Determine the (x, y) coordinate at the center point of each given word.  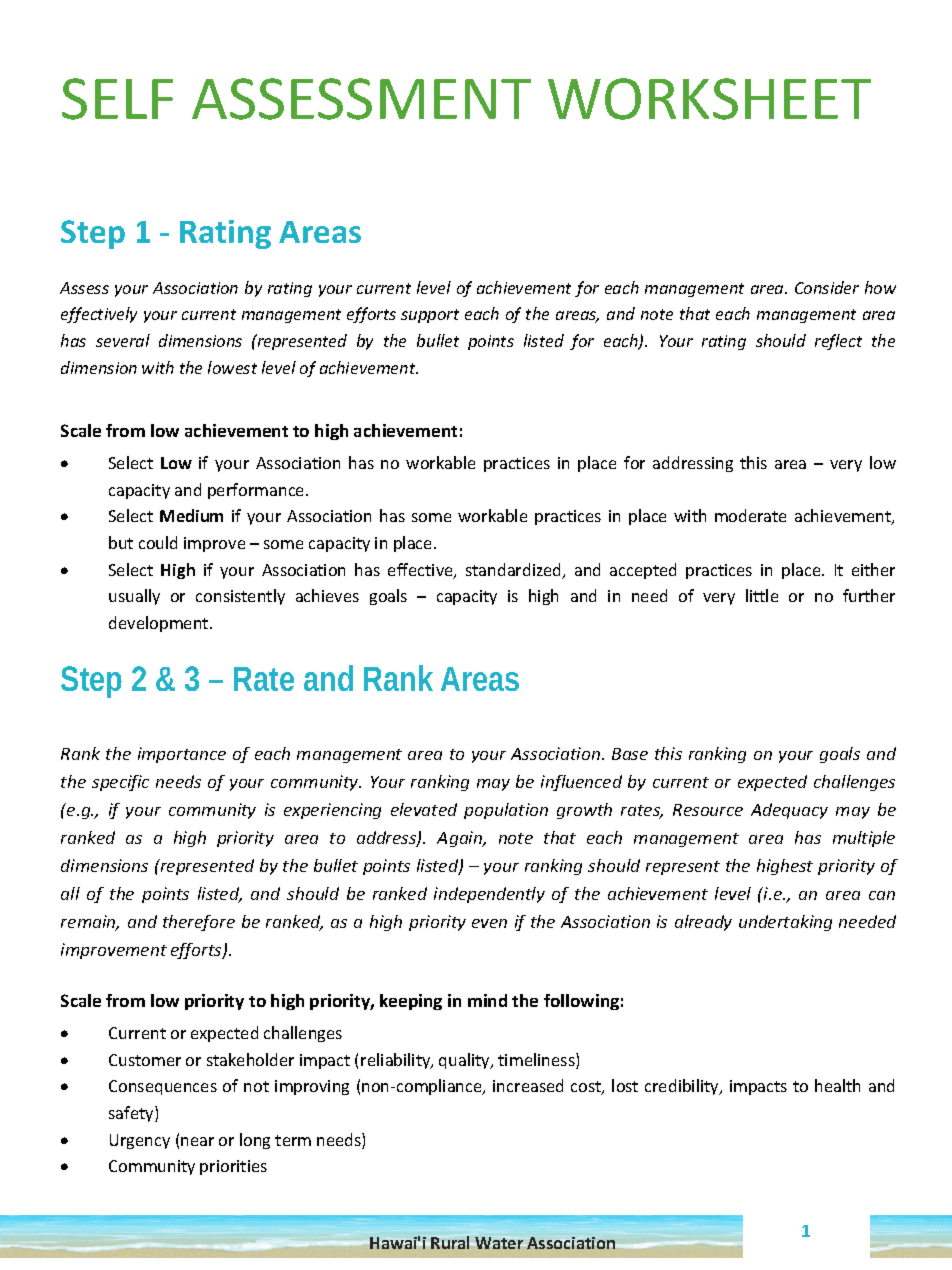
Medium (191, 515)
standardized (515, 571)
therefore (199, 923)
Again (461, 839)
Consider (827, 287)
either (873, 569)
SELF (117, 99)
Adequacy (789, 811)
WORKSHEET (709, 99)
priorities (233, 1167)
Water (499, 1243)
